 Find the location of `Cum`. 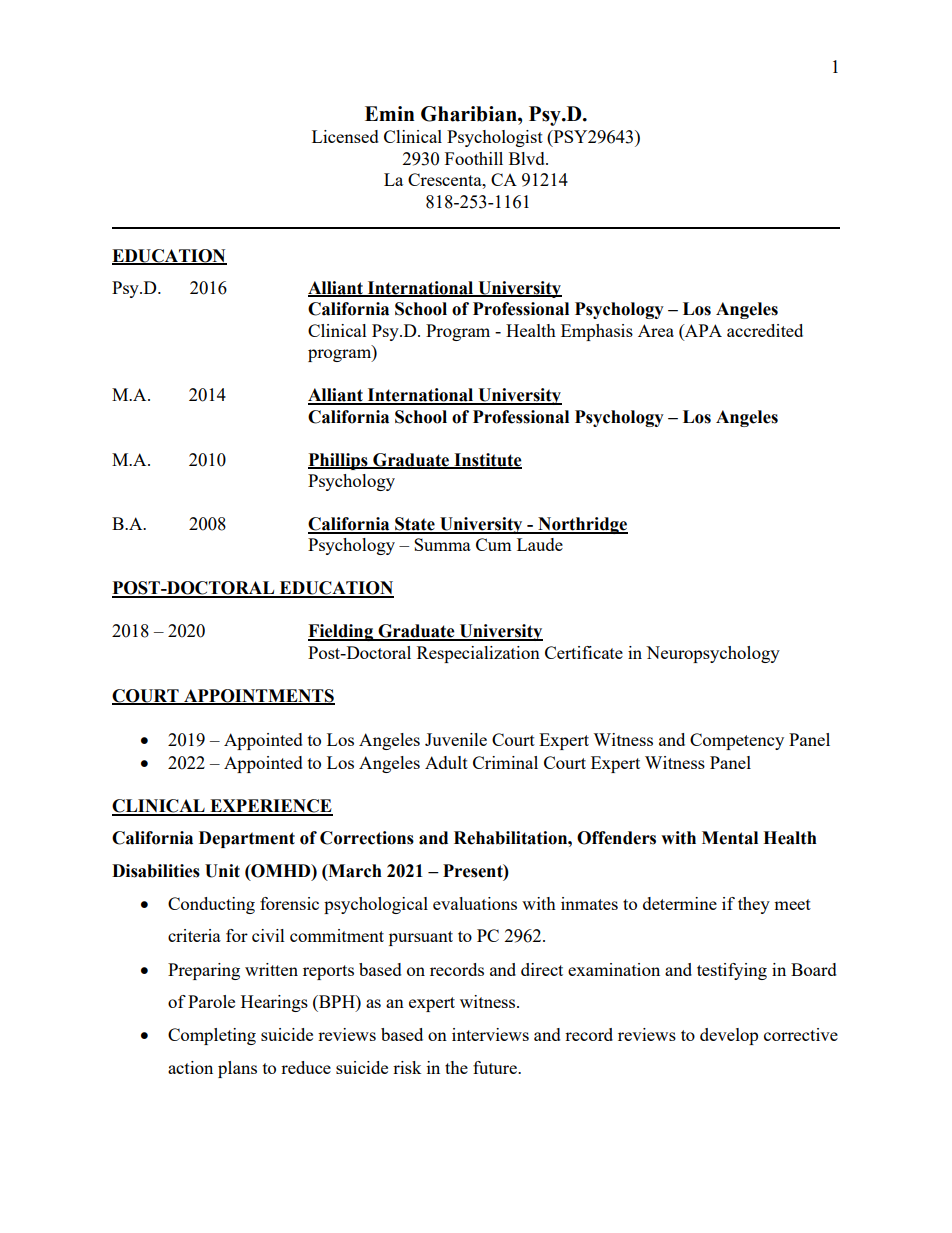

Cum is located at coordinates (494, 544).
